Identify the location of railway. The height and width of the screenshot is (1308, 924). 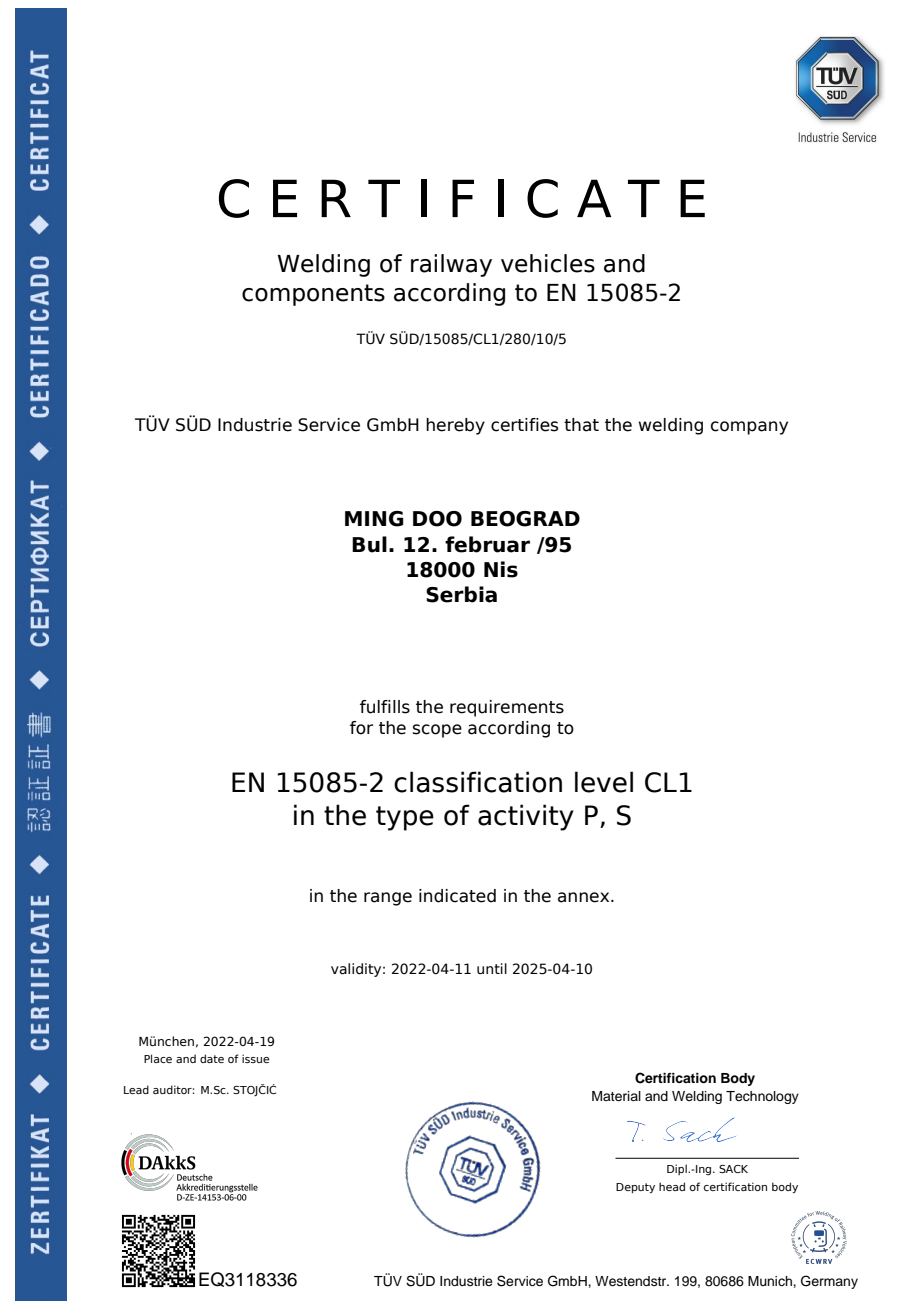
(451, 265).
